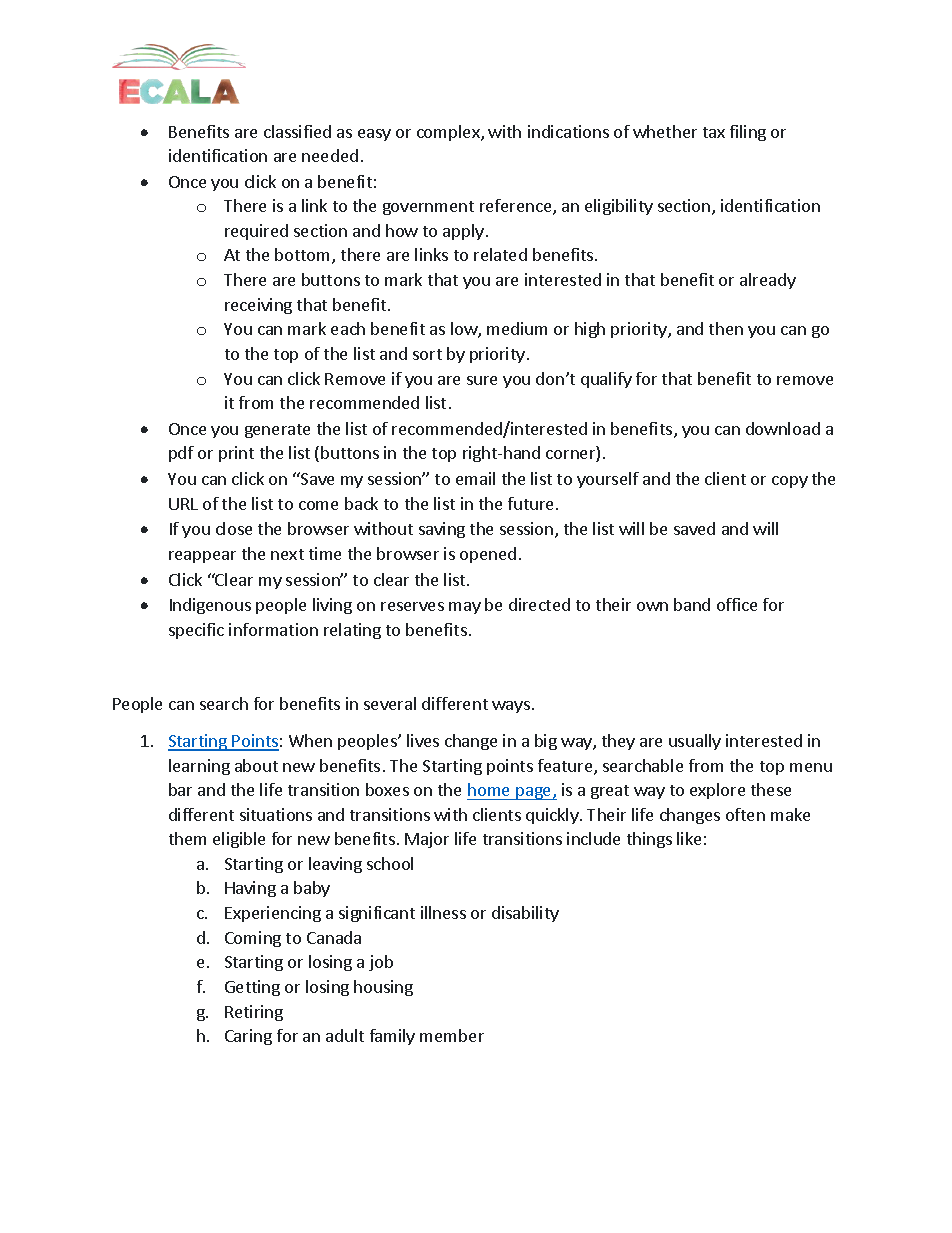  What do you see at coordinates (488, 789) in the document?
I see `home` at bounding box center [488, 789].
